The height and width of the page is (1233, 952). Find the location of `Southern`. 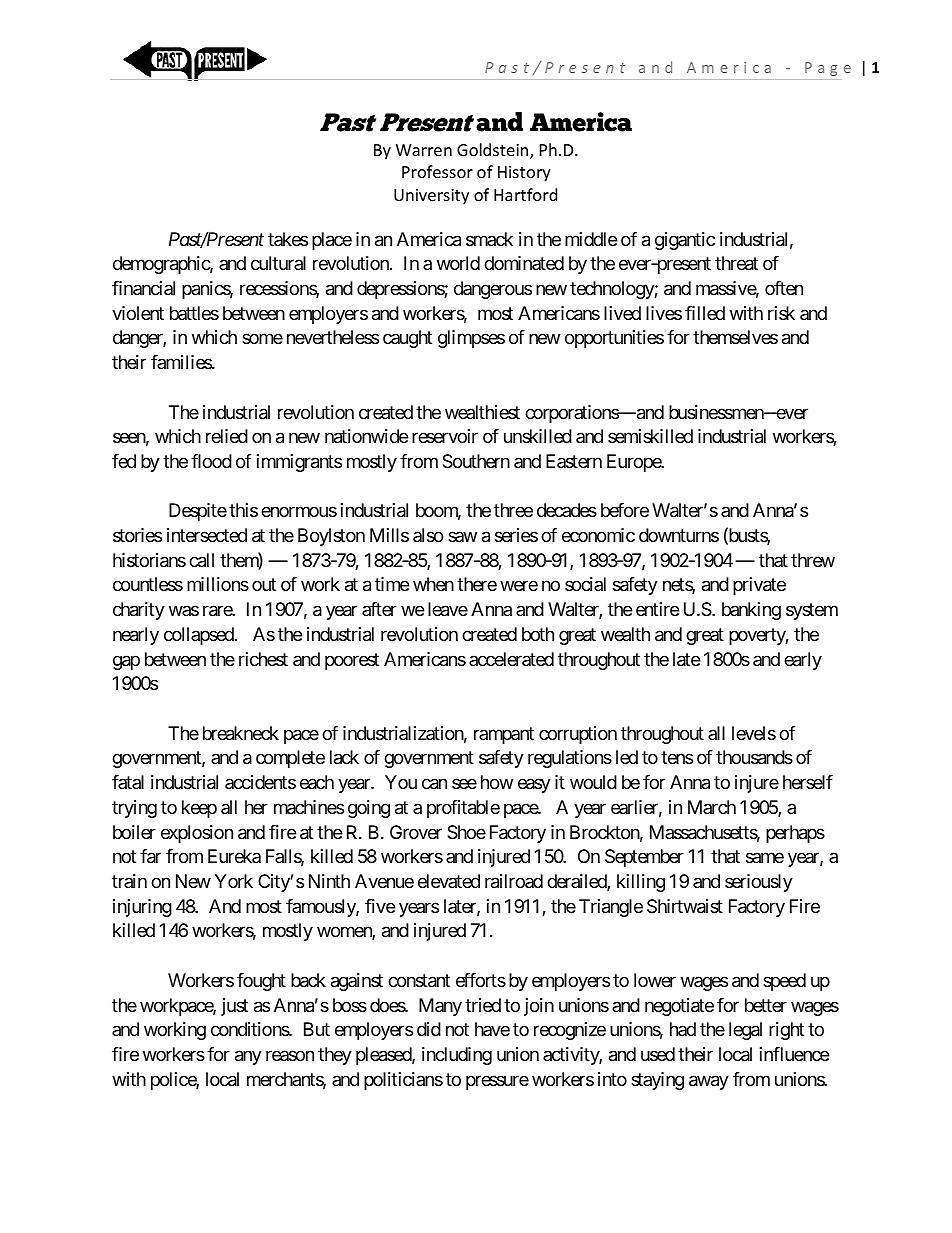

Southern is located at coordinates (476, 461).
